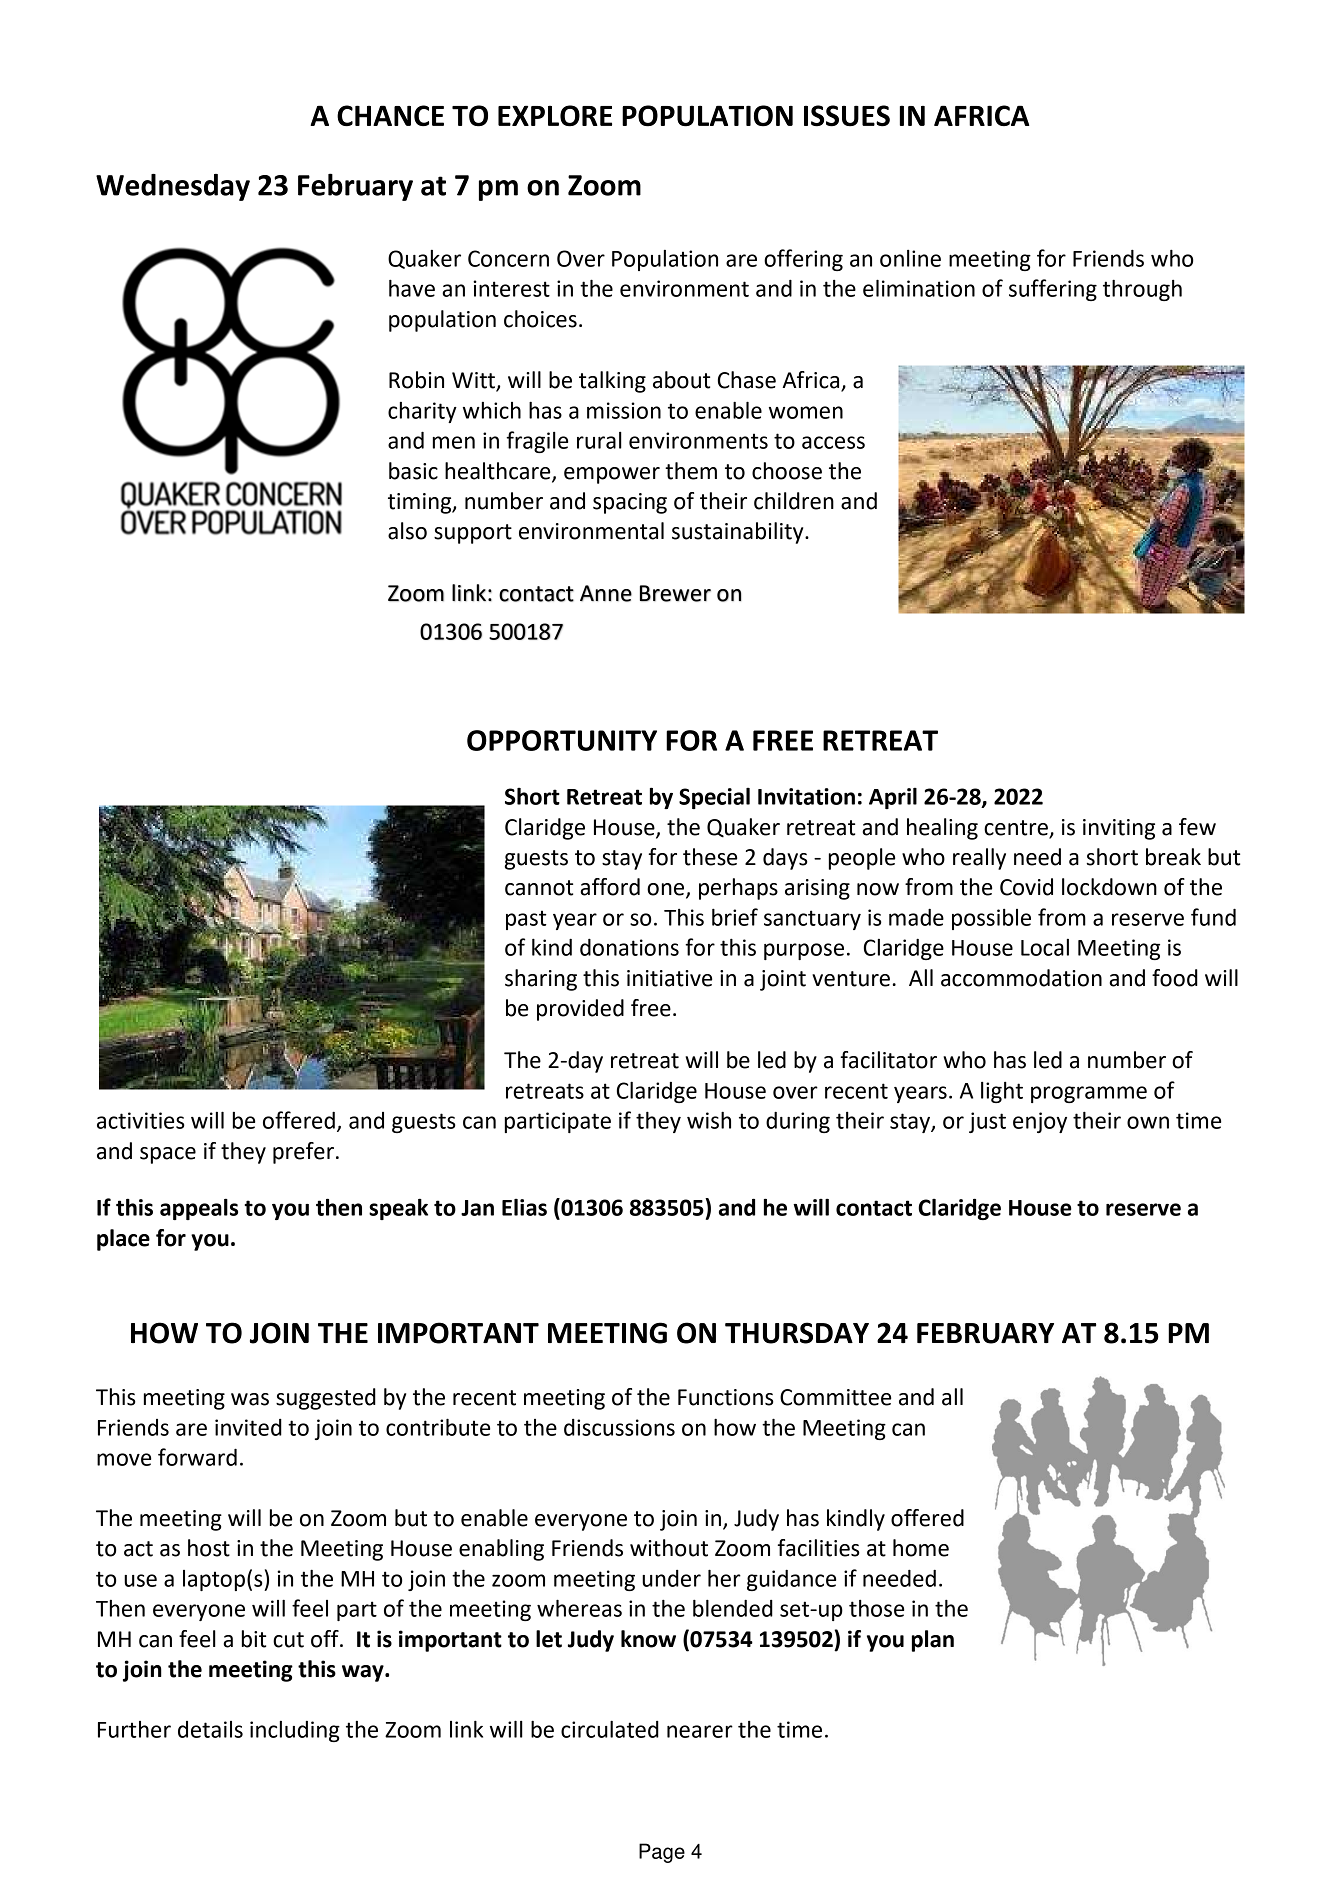 The height and width of the document is (1895, 1339). I want to click on including, so click(295, 1731).
